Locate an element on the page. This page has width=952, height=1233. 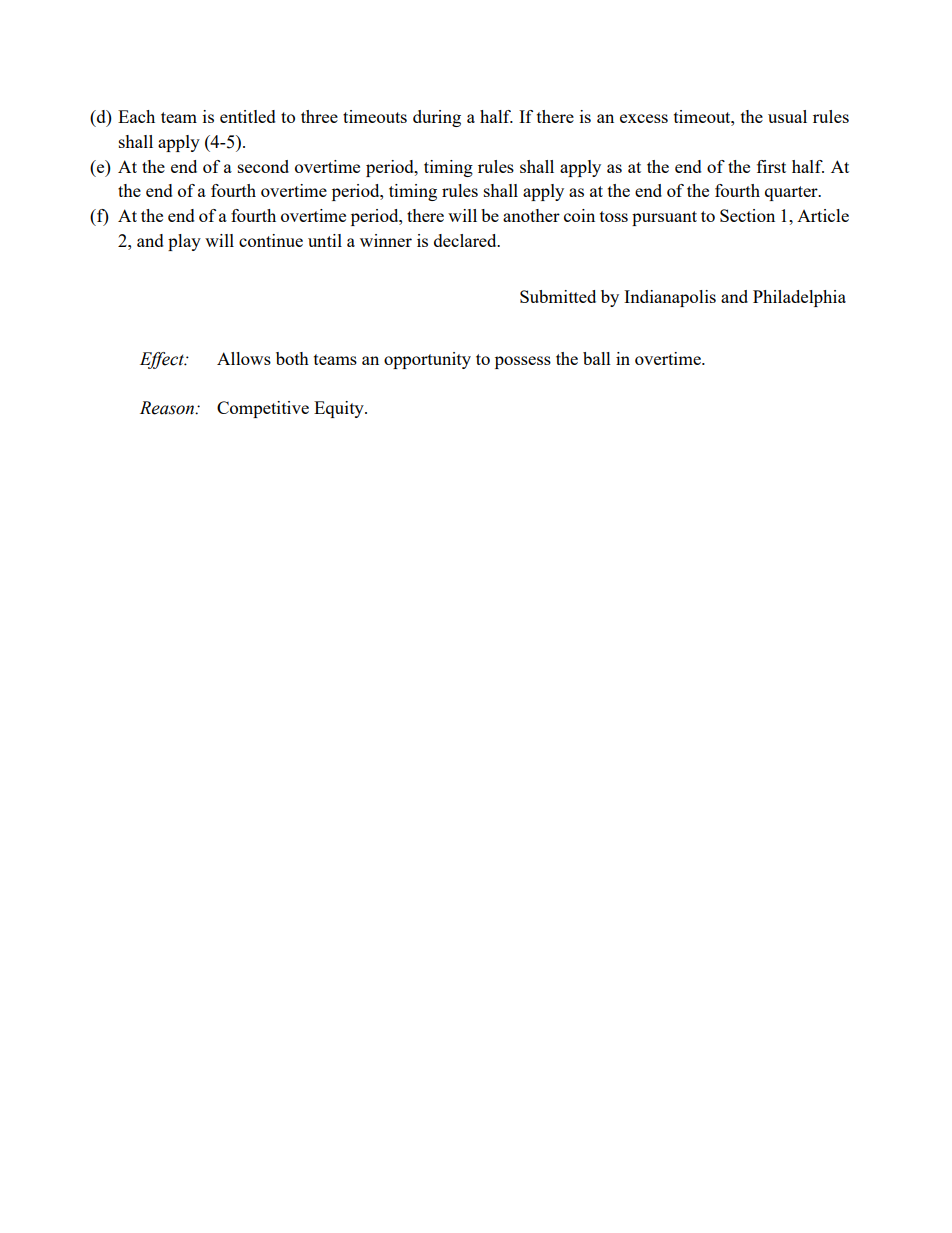
usual is located at coordinates (787, 116).
